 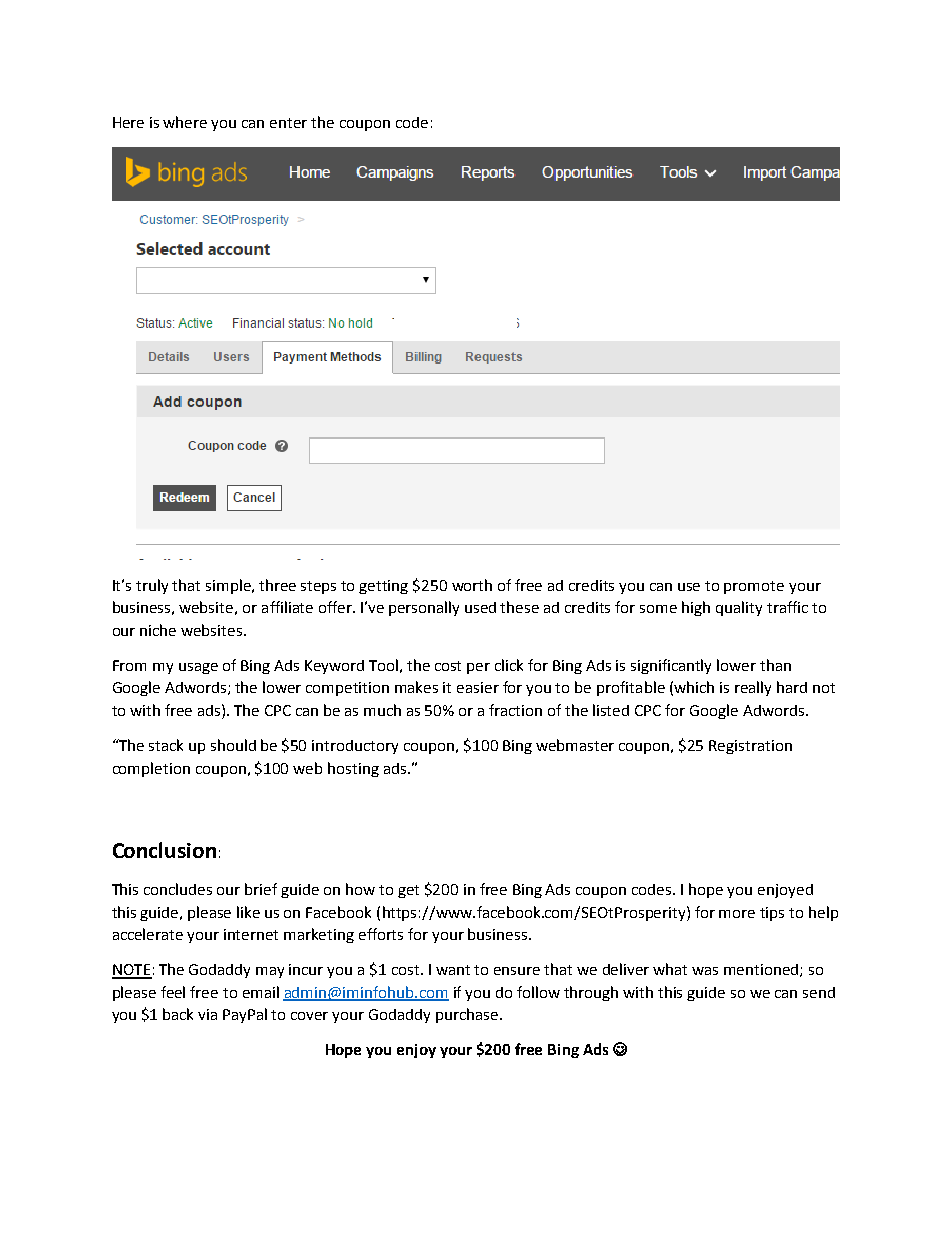 What do you see at coordinates (207, 1014) in the document?
I see `via` at bounding box center [207, 1014].
